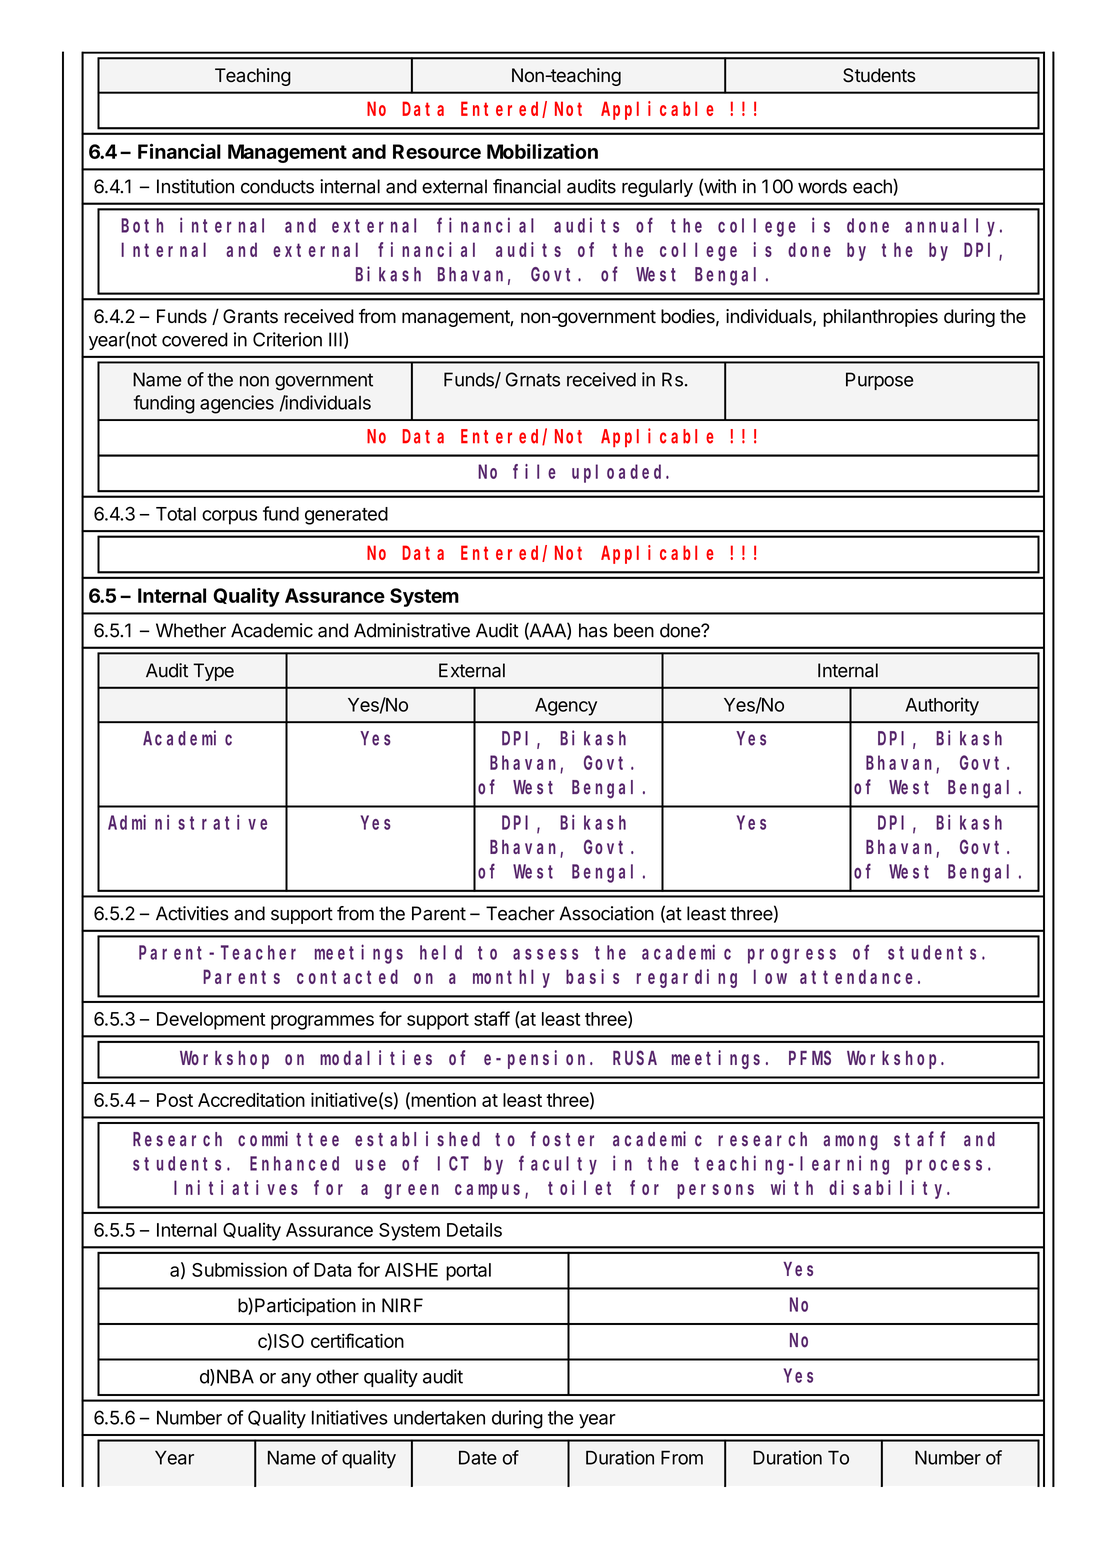 Image resolution: width=1106 pixels, height=1565 pixels. What do you see at coordinates (593, 630) in the page?
I see `has` at bounding box center [593, 630].
